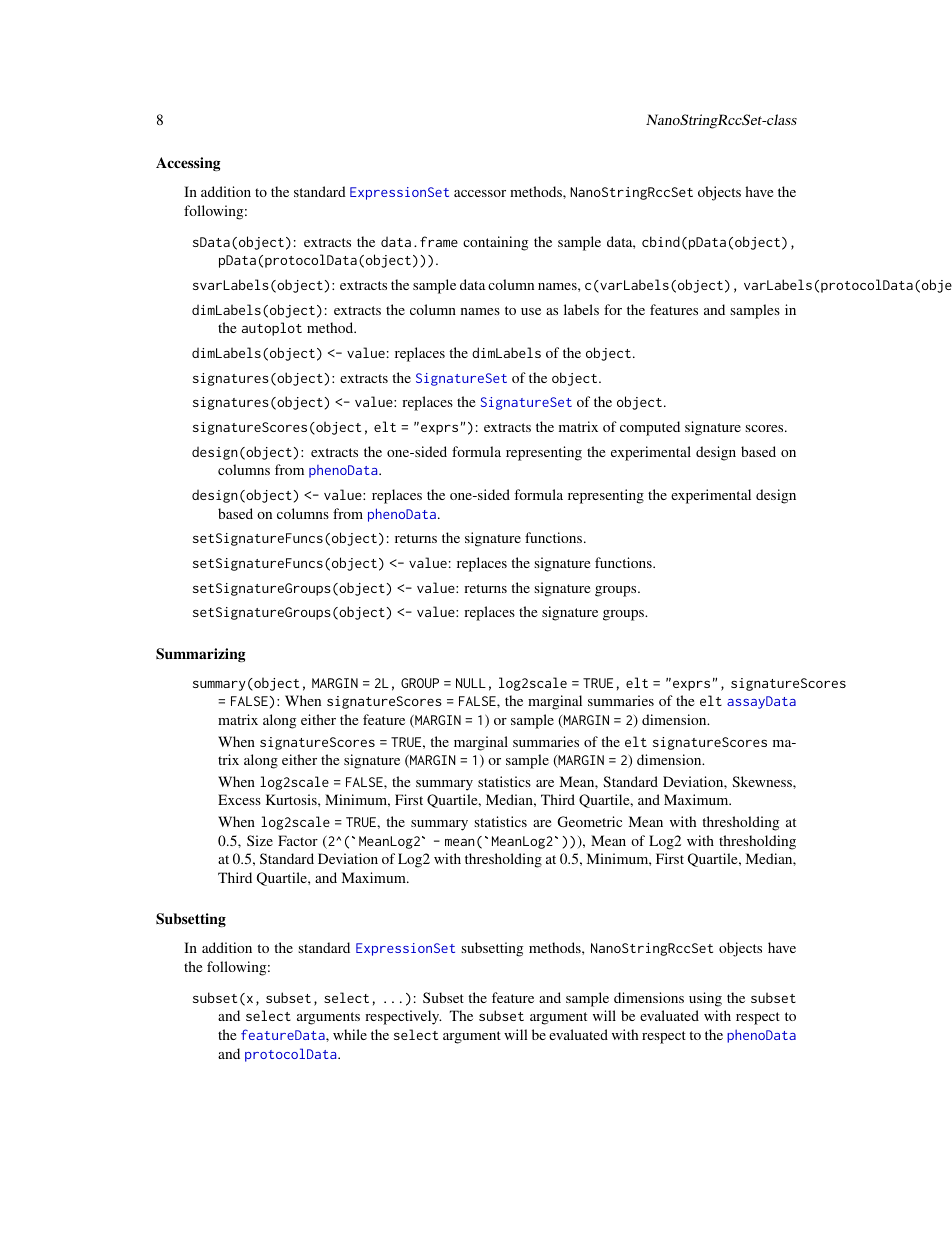  Describe the element at coordinates (590, 821) in the screenshot. I see `Geometric` at that location.
